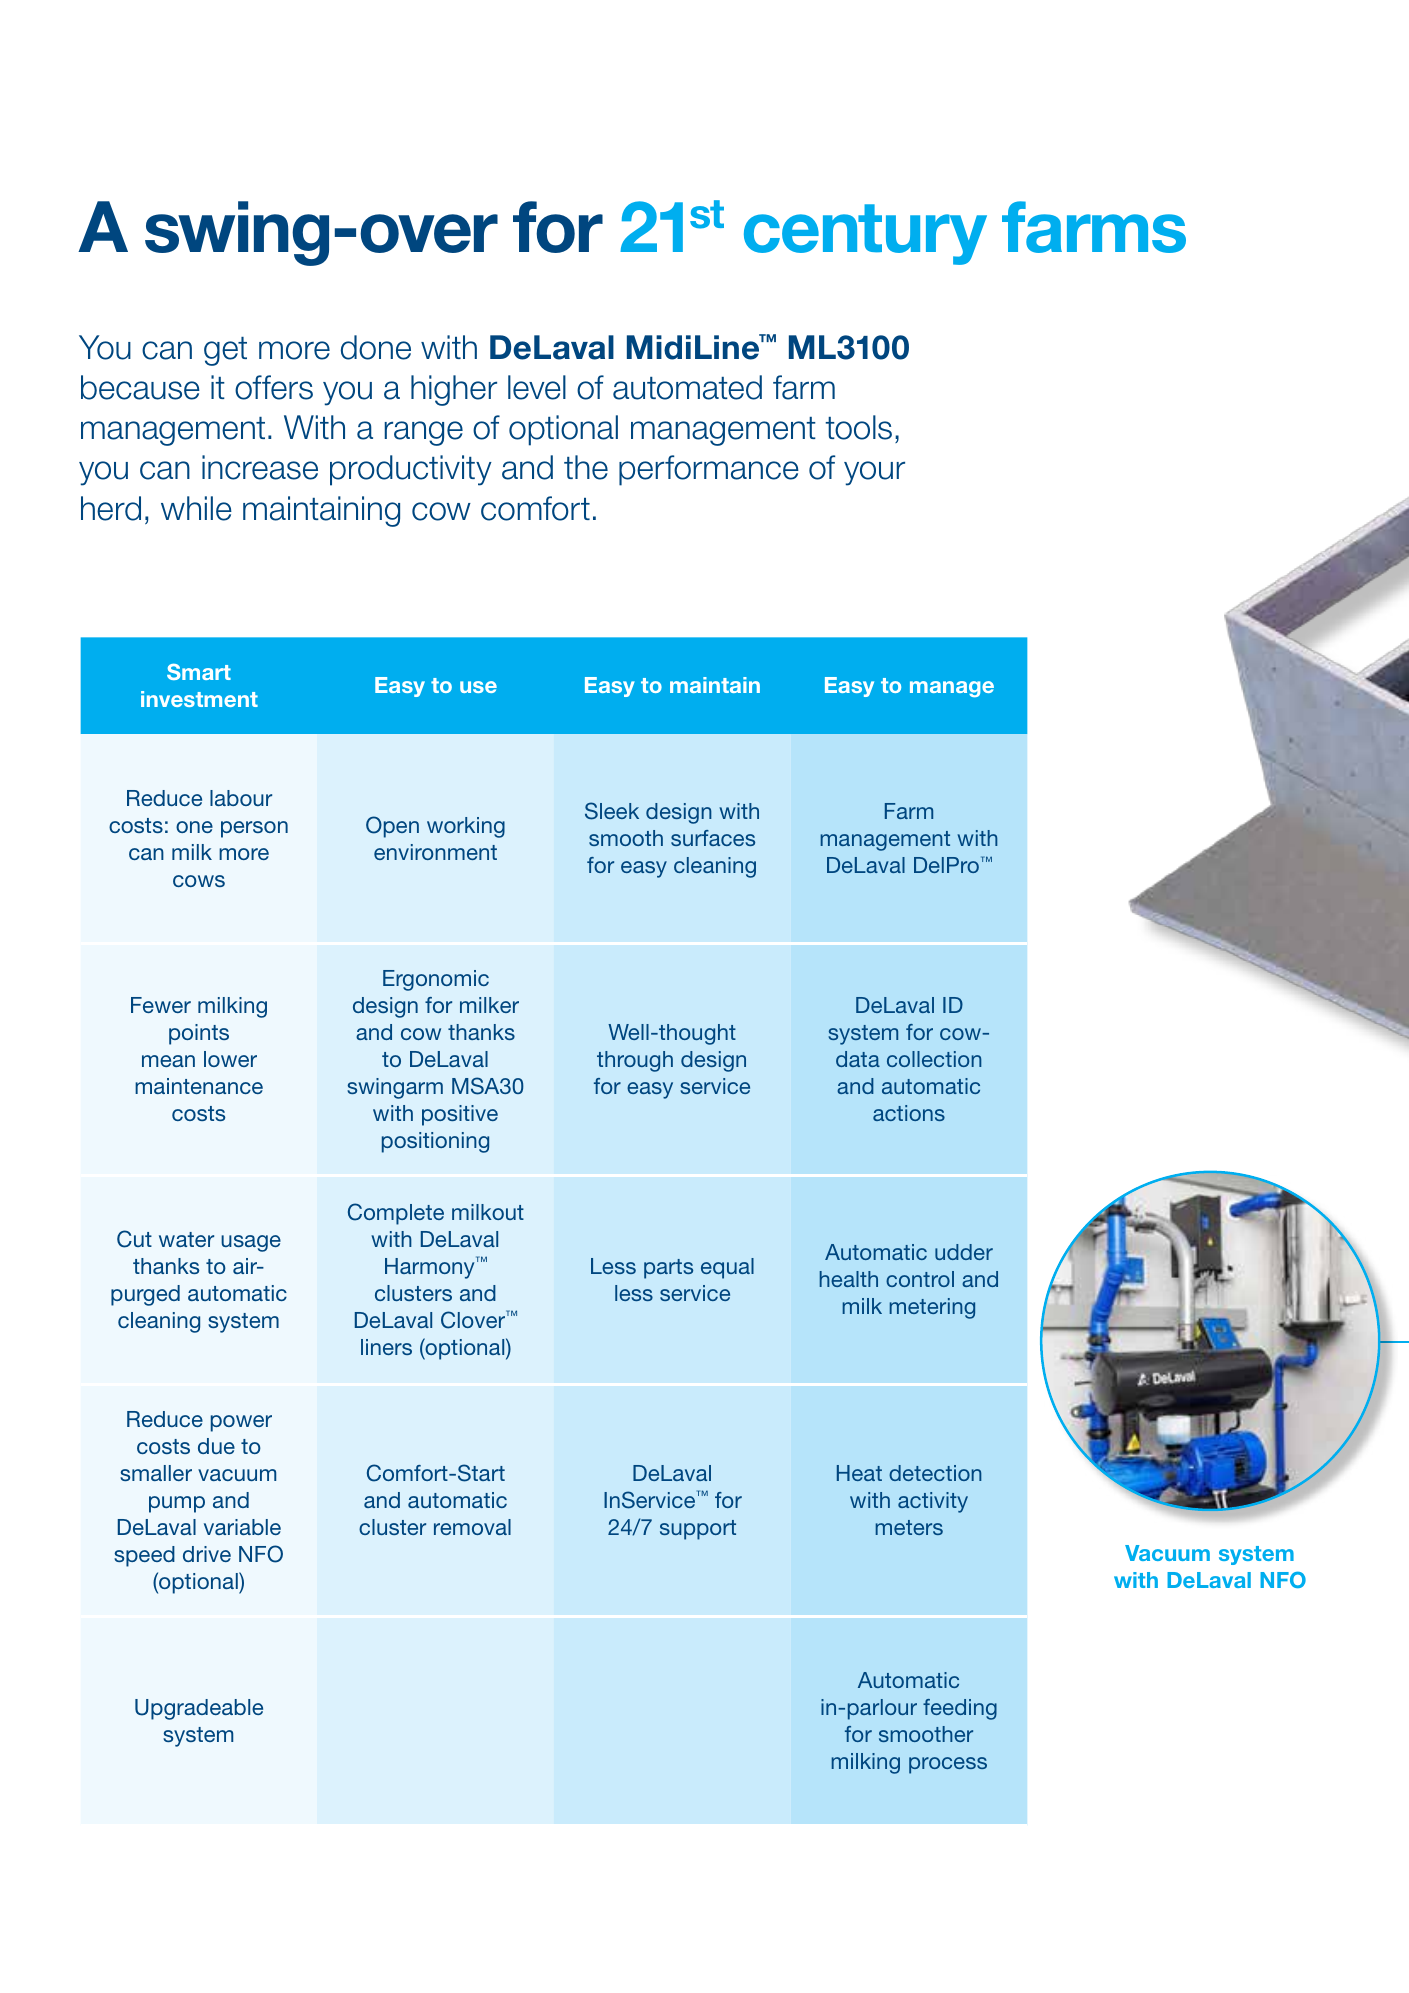 Image resolution: width=1409 pixels, height=1993 pixels. Describe the element at coordinates (436, 980) in the screenshot. I see `Ergonomic` at that location.
